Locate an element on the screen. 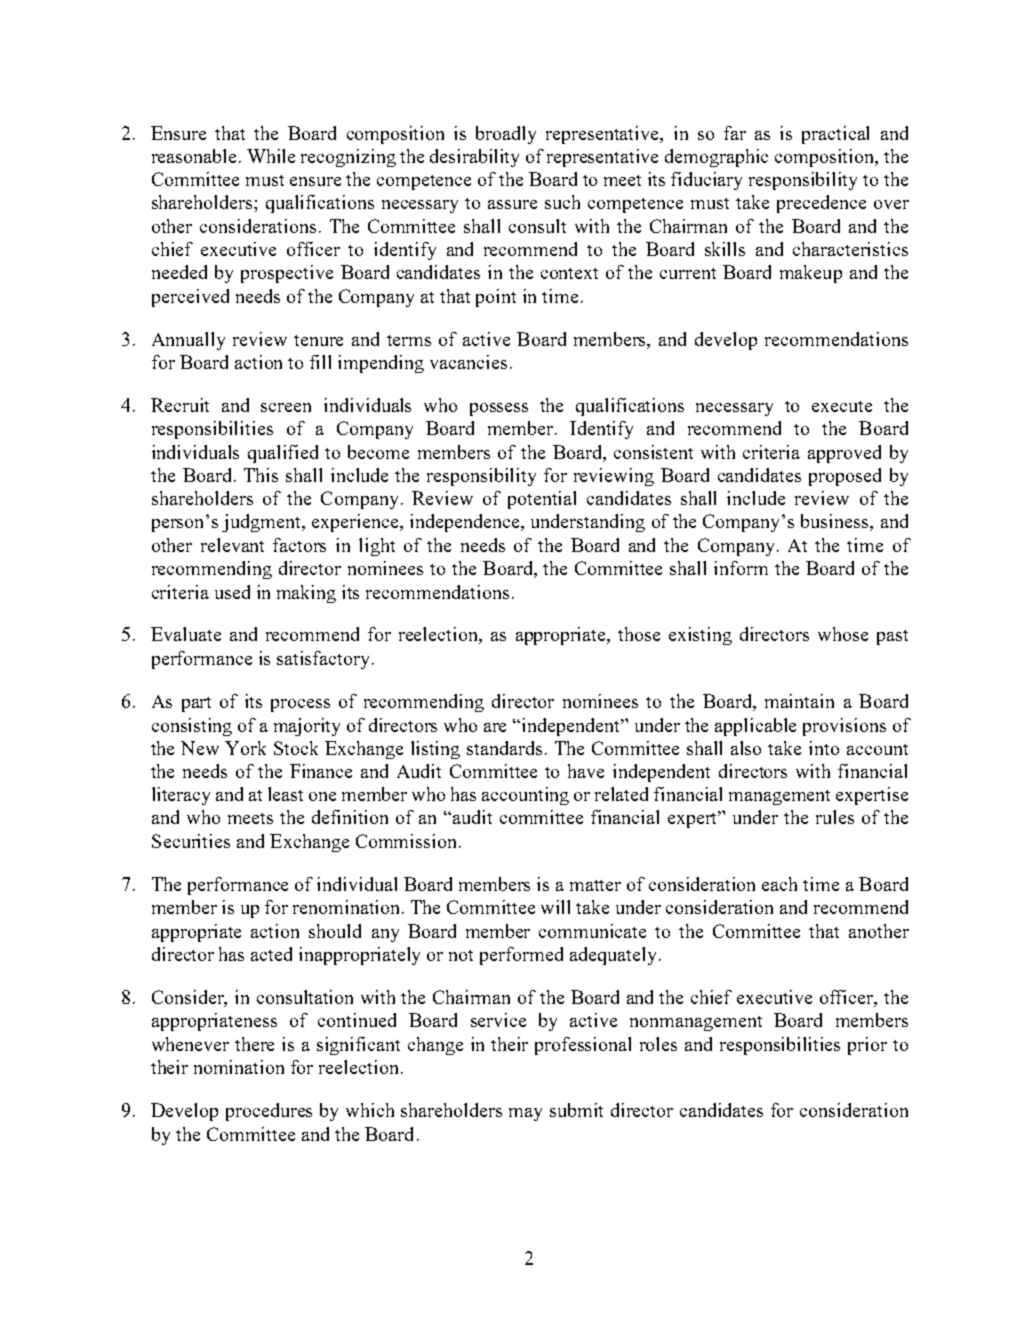  proposed is located at coordinates (845, 477).
